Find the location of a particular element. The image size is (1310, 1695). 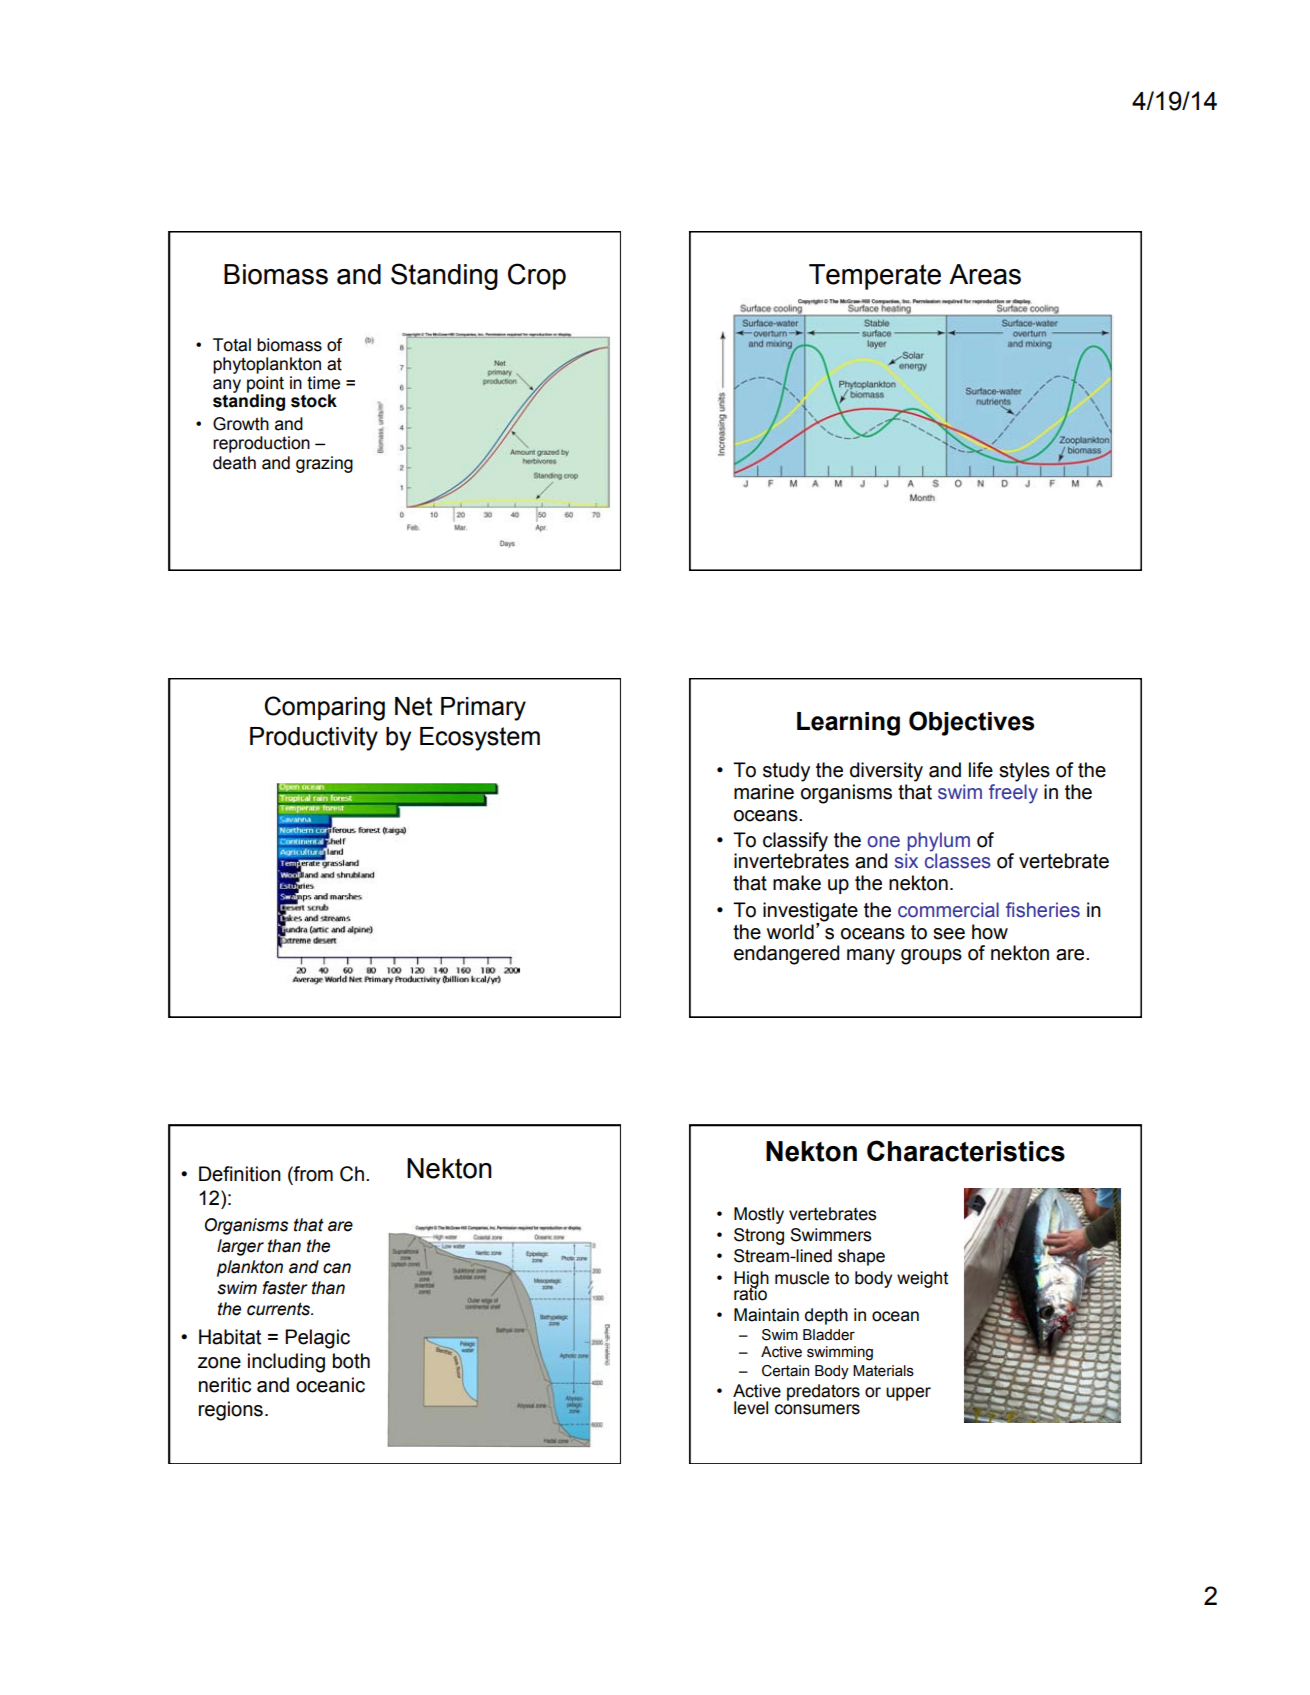

upper is located at coordinates (908, 1394).
